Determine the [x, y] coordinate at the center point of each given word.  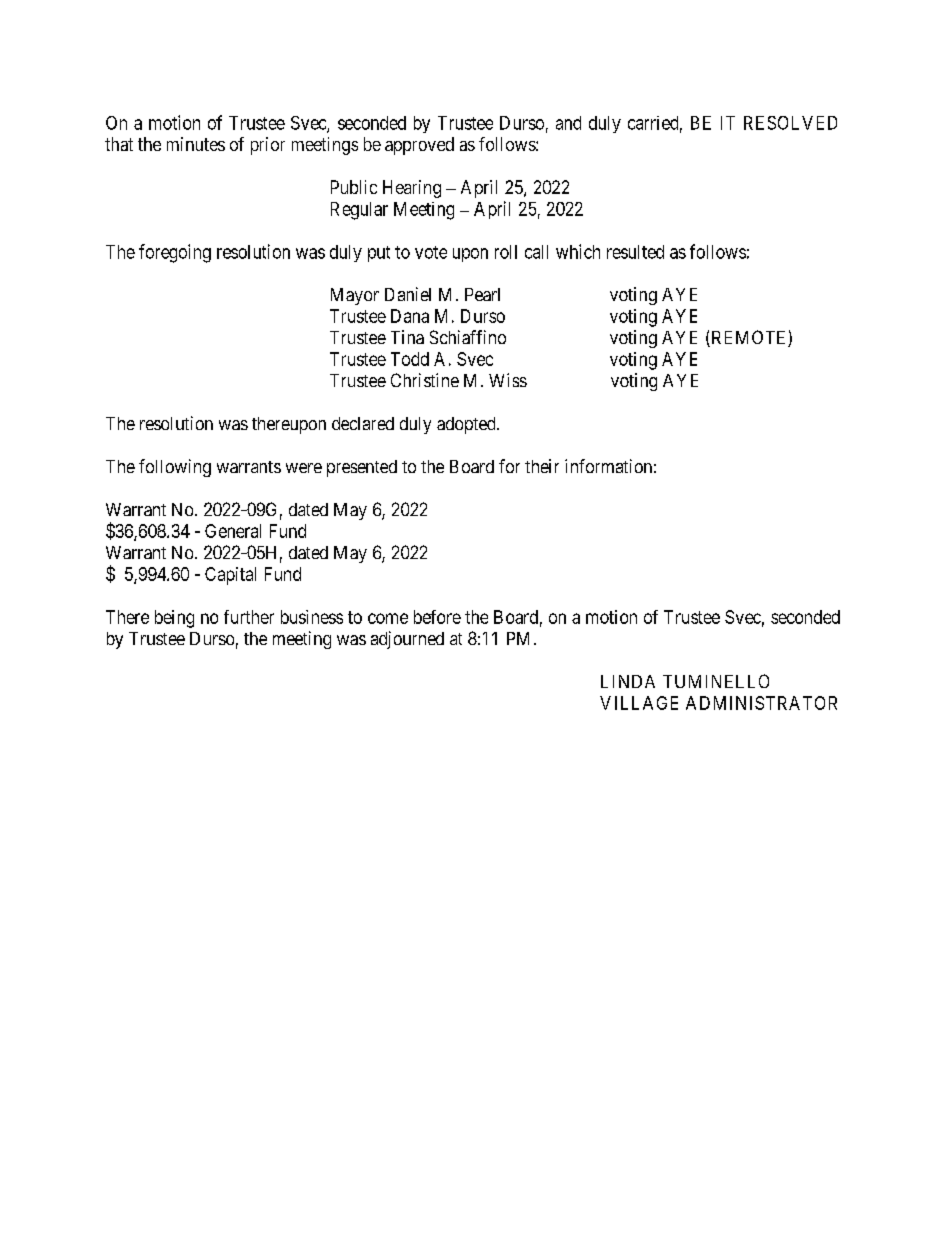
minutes [196, 144]
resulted [635, 252]
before [437, 617]
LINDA [628, 681]
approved [419, 146]
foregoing [175, 253]
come [388, 618]
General [233, 531]
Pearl [482, 294]
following [175, 468]
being [174, 619]
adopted [467, 425]
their [542, 466]
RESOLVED [790, 123]
